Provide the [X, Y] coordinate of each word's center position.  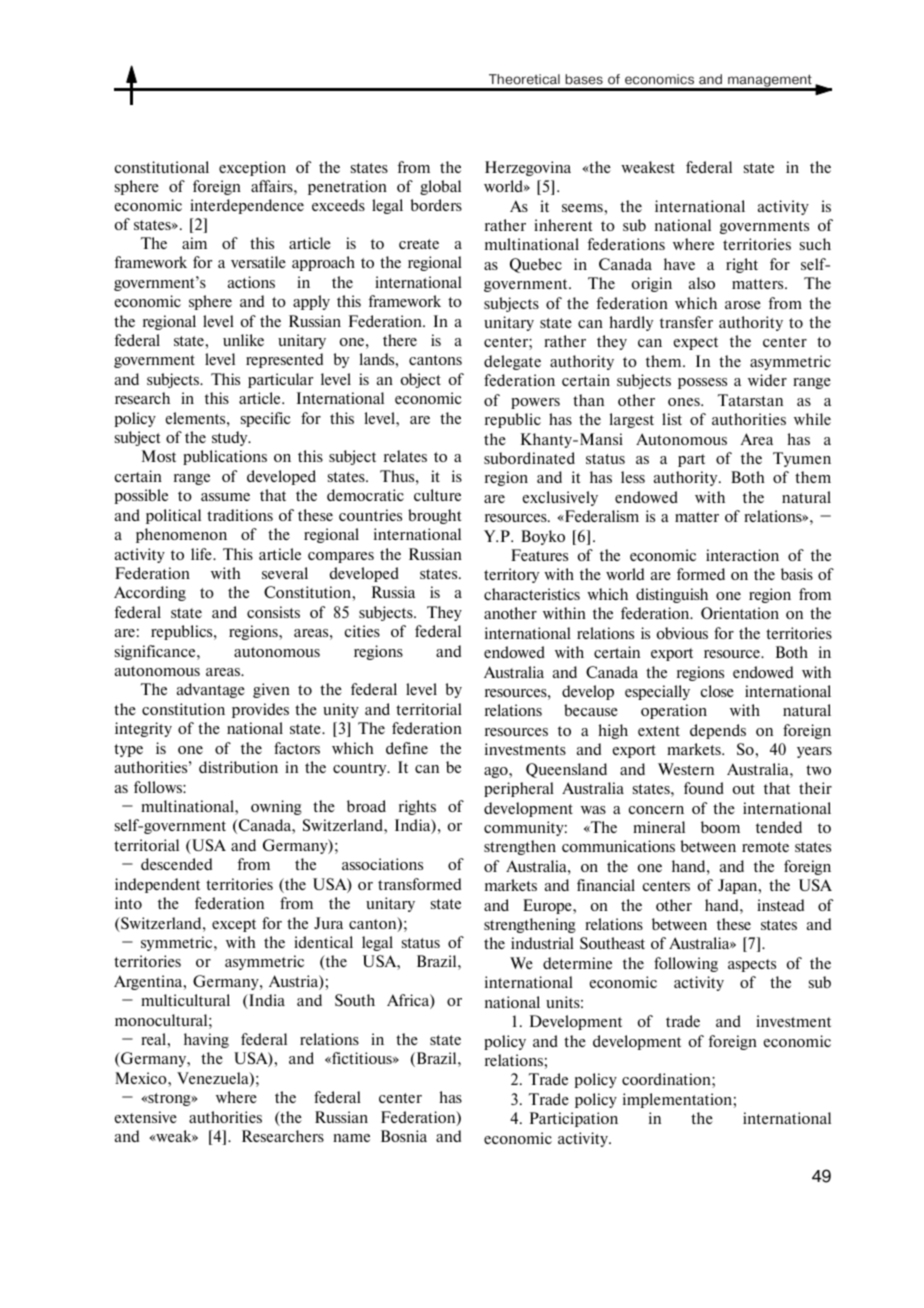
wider [767, 380]
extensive [146, 1117]
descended [176, 864]
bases [584, 79]
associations [382, 864]
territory [511, 575]
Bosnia [404, 1136]
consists [273, 612]
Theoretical [524, 79]
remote [765, 847]
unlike [243, 340]
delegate [512, 362]
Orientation [740, 613]
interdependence [247, 206]
